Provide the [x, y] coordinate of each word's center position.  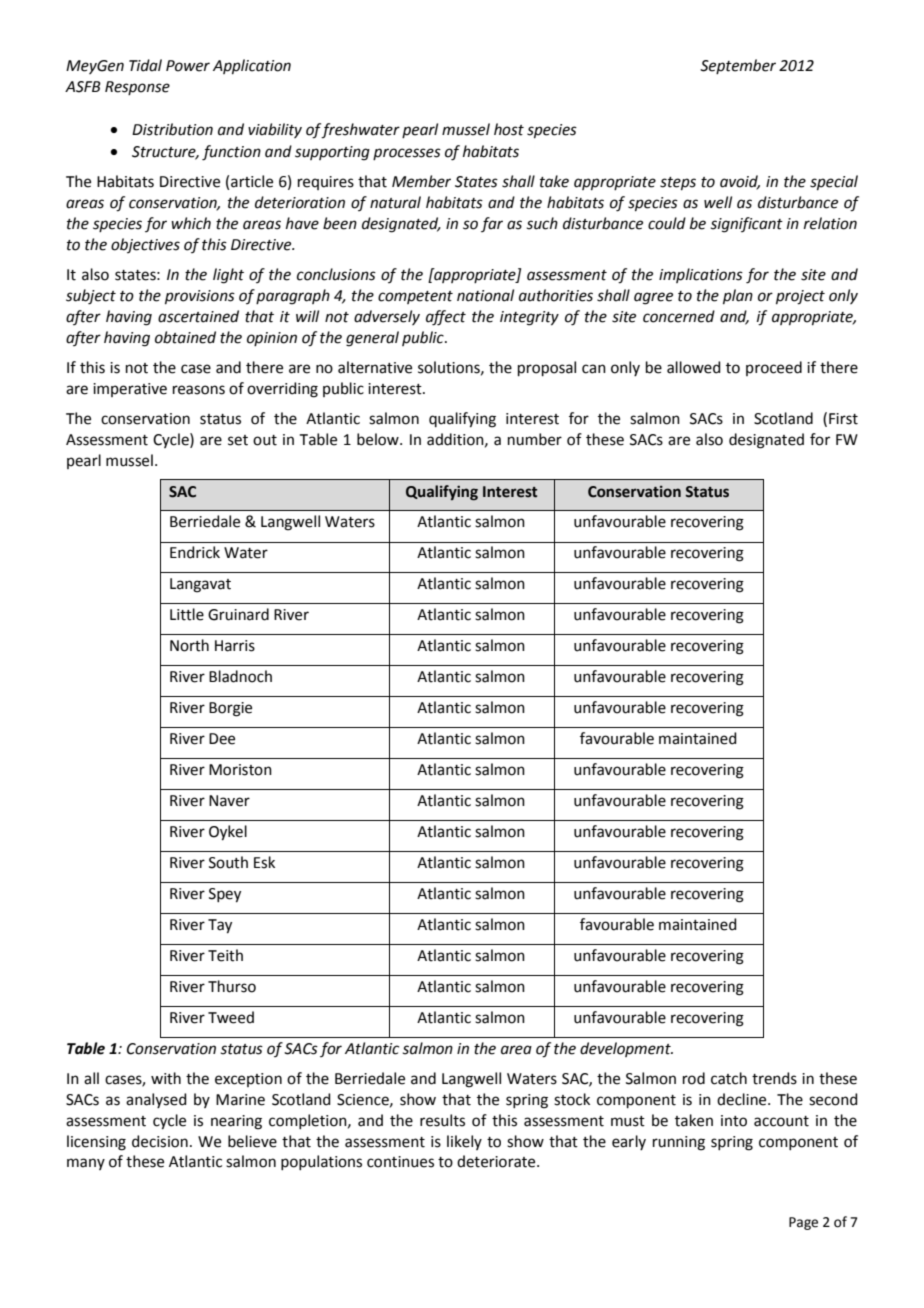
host [509, 129]
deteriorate [497, 1161]
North [189, 645]
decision [160, 1141]
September [738, 66]
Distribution [172, 129]
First [843, 419]
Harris [235, 646]
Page [803, 1223]
